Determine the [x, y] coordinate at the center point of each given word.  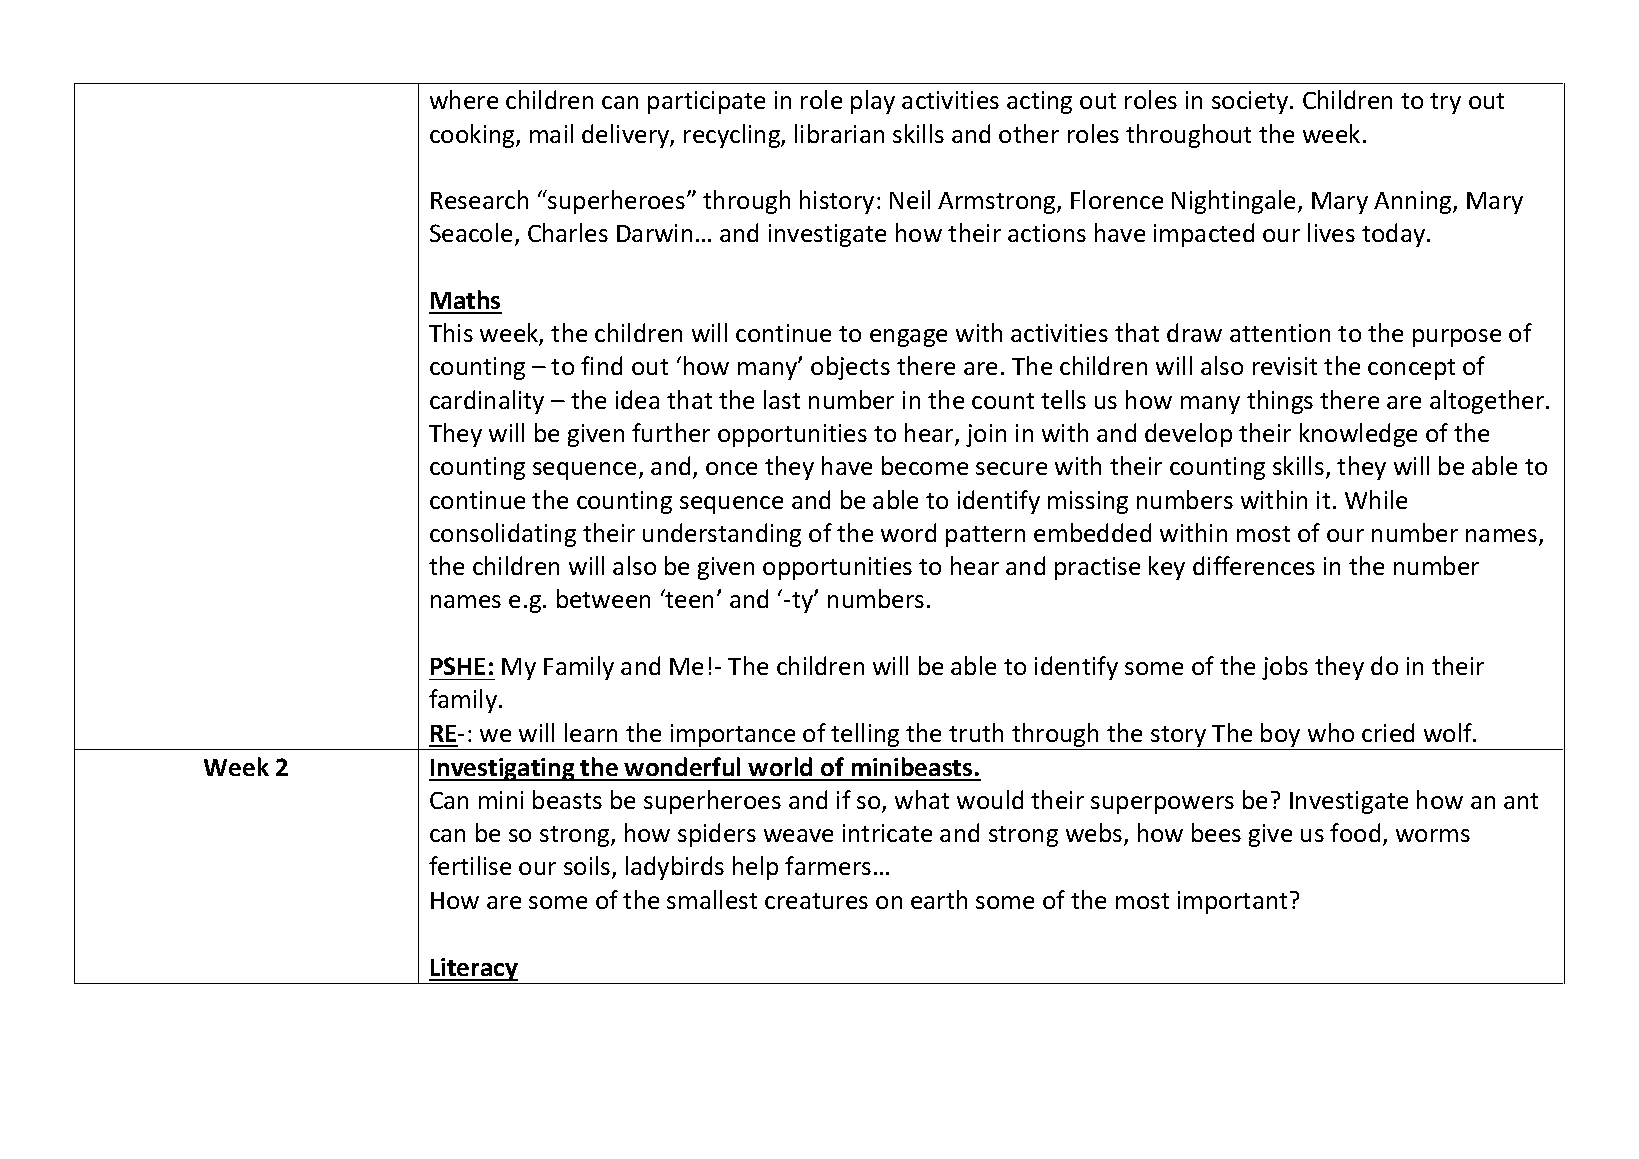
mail [551, 133]
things [1280, 402]
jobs [1285, 668]
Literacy [473, 969]
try [1445, 103]
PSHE [458, 666]
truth [976, 732]
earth [939, 899]
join [986, 435]
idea [637, 399]
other [1029, 133]
